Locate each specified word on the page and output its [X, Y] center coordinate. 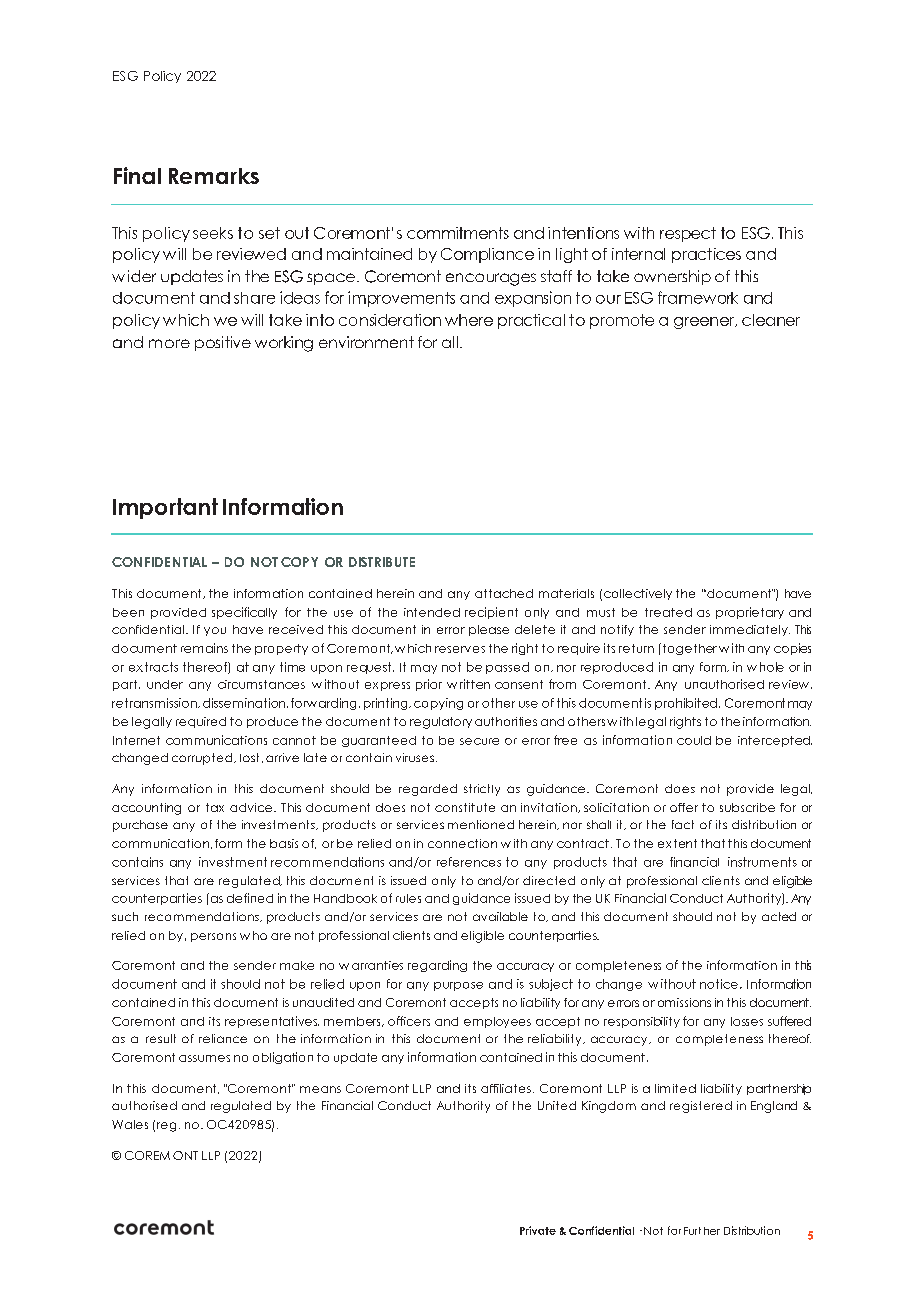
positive [223, 343]
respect [688, 234]
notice [719, 984]
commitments [458, 233]
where [469, 320]
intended [432, 612]
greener [705, 323]
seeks [213, 233]
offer [684, 807]
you [215, 631]
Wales [130, 1124]
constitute [465, 807]
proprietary [750, 613]
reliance [223, 1038]
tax [215, 807]
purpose [458, 986]
